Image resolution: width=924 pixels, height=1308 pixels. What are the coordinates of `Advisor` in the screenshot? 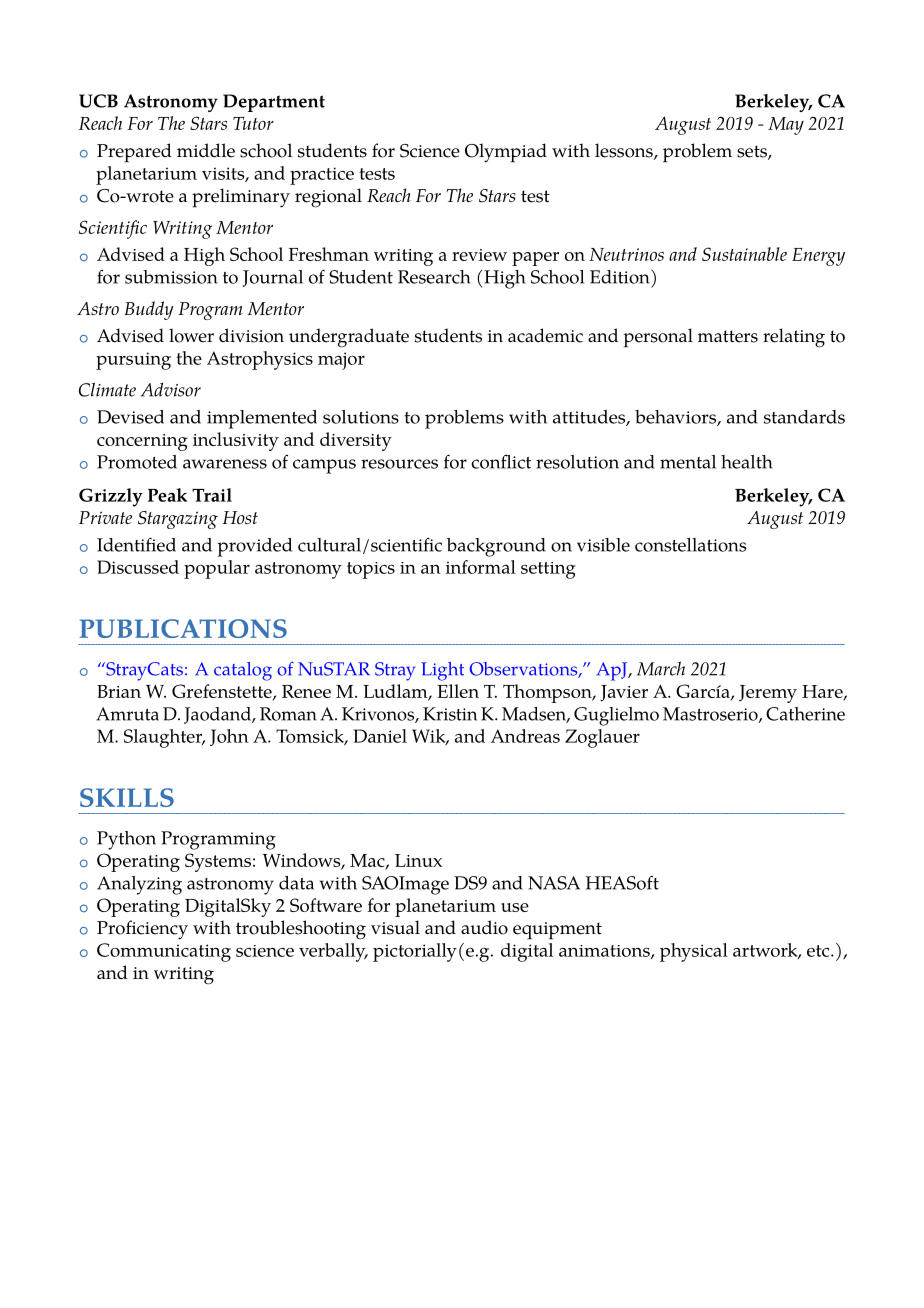 It's located at (171, 390).
